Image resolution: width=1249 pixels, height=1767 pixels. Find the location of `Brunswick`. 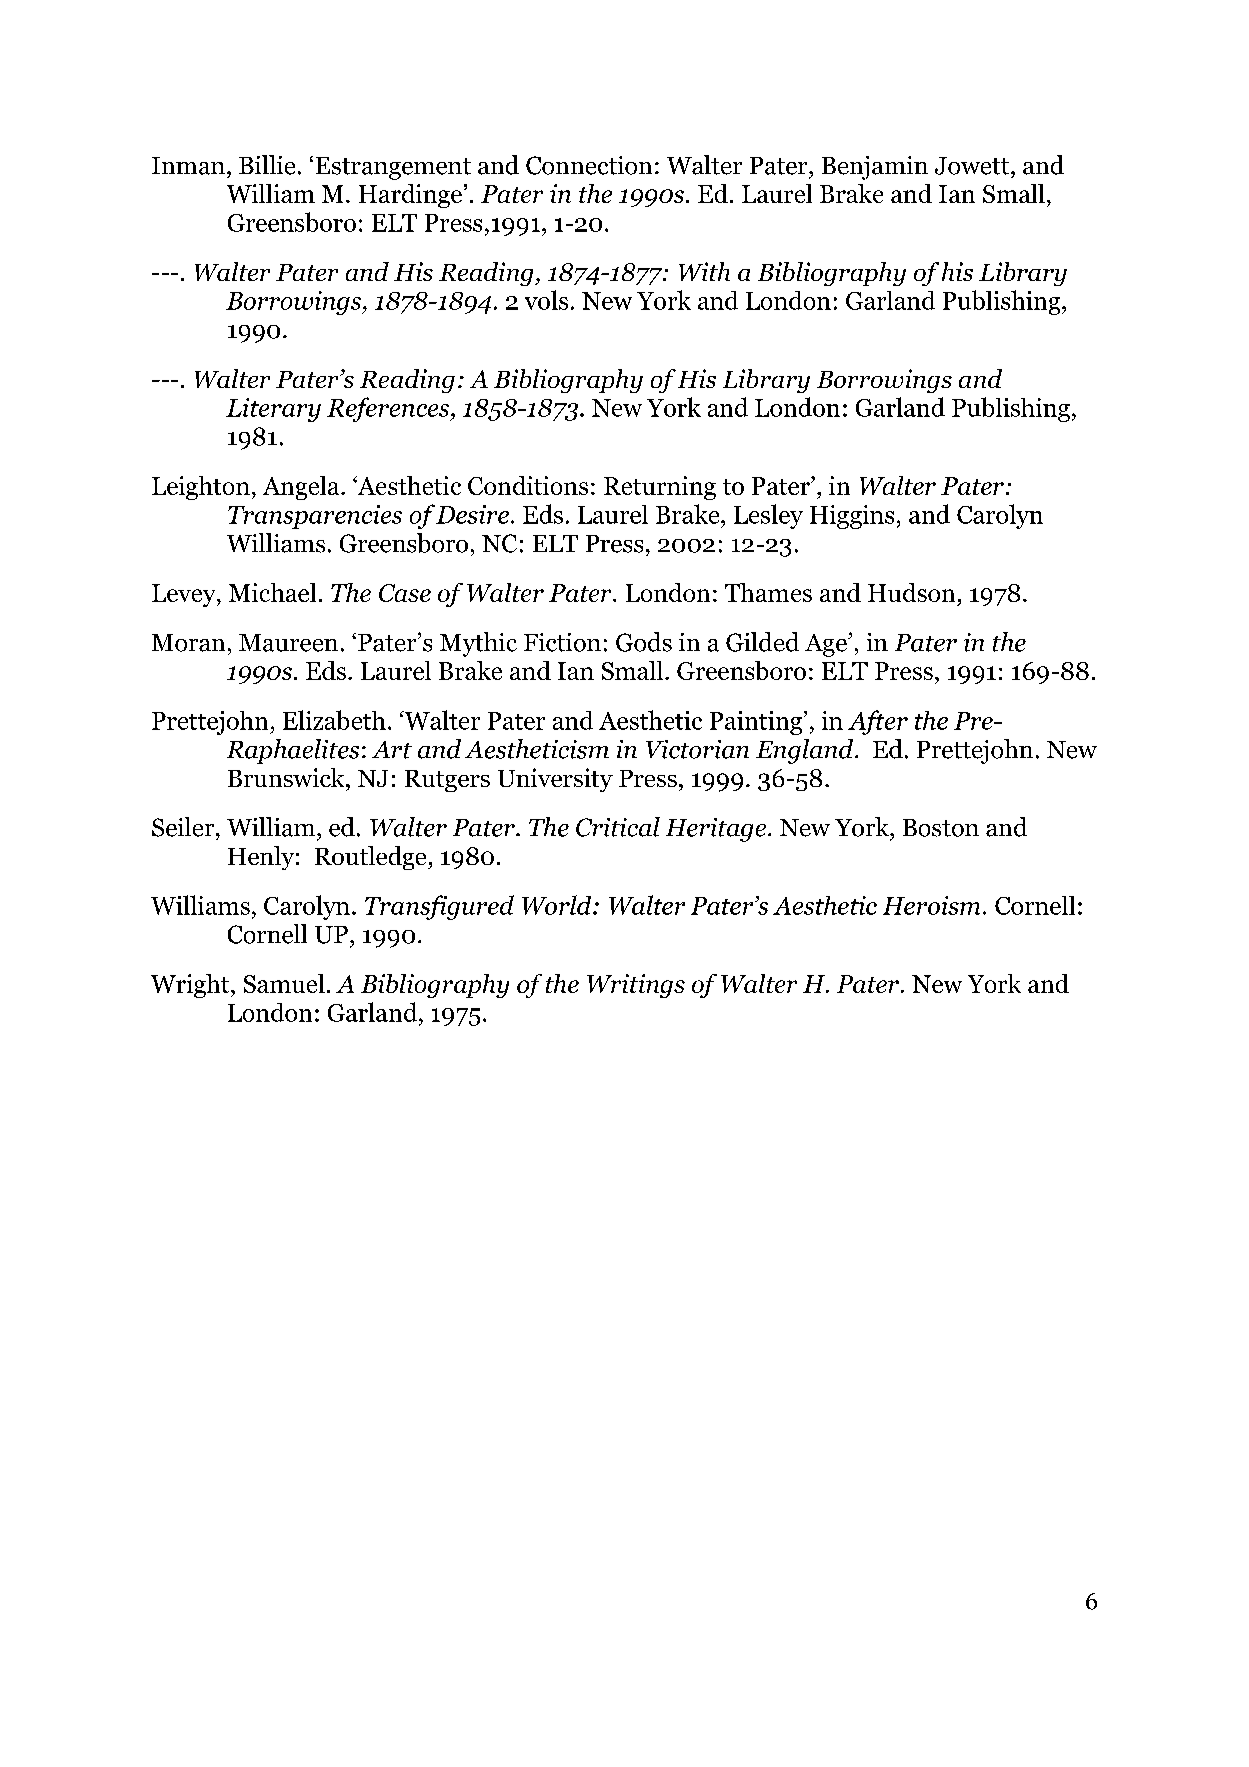

Brunswick is located at coordinates (287, 777).
